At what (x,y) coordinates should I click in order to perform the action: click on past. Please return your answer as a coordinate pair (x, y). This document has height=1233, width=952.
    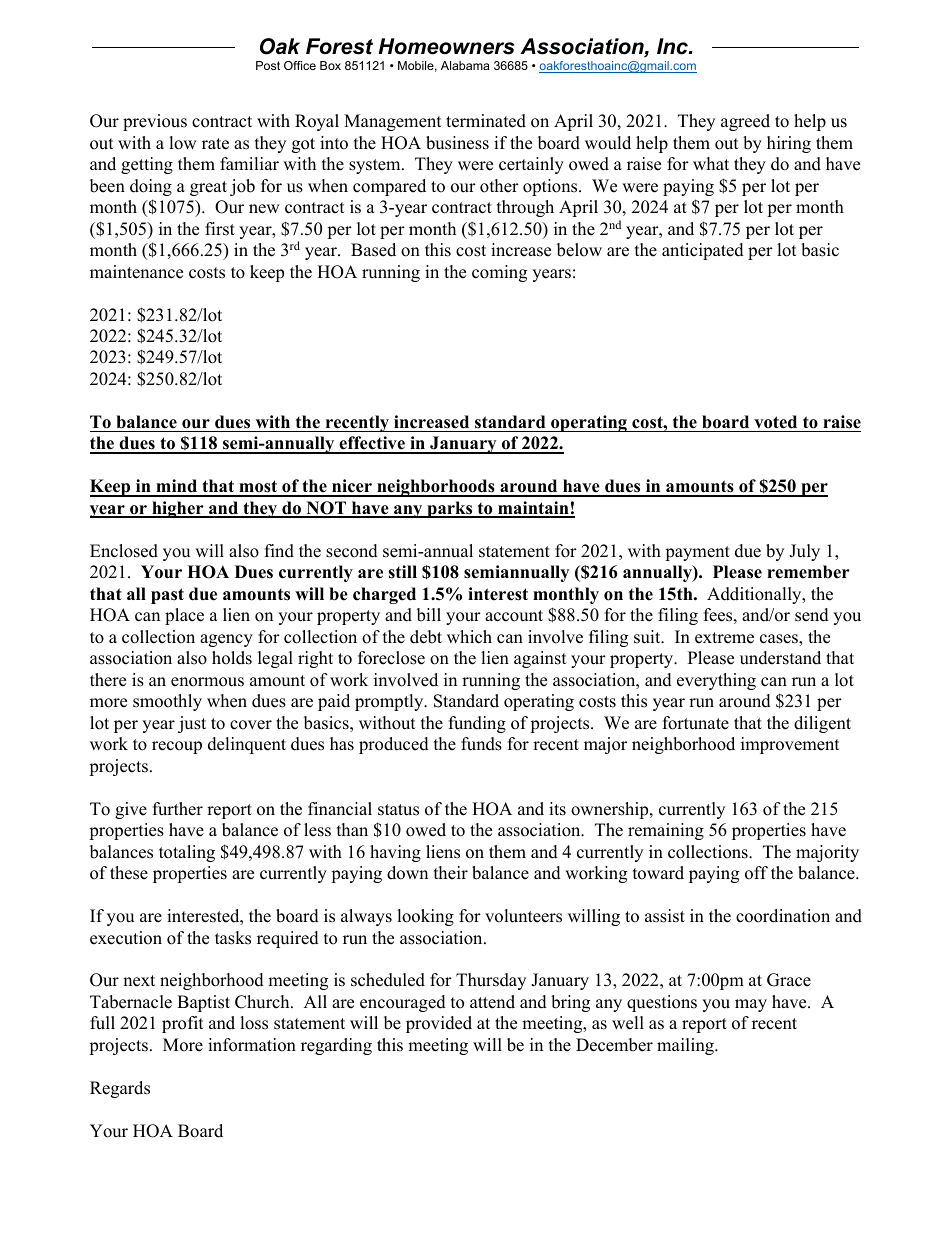
    Looking at the image, I should click on (167, 596).
